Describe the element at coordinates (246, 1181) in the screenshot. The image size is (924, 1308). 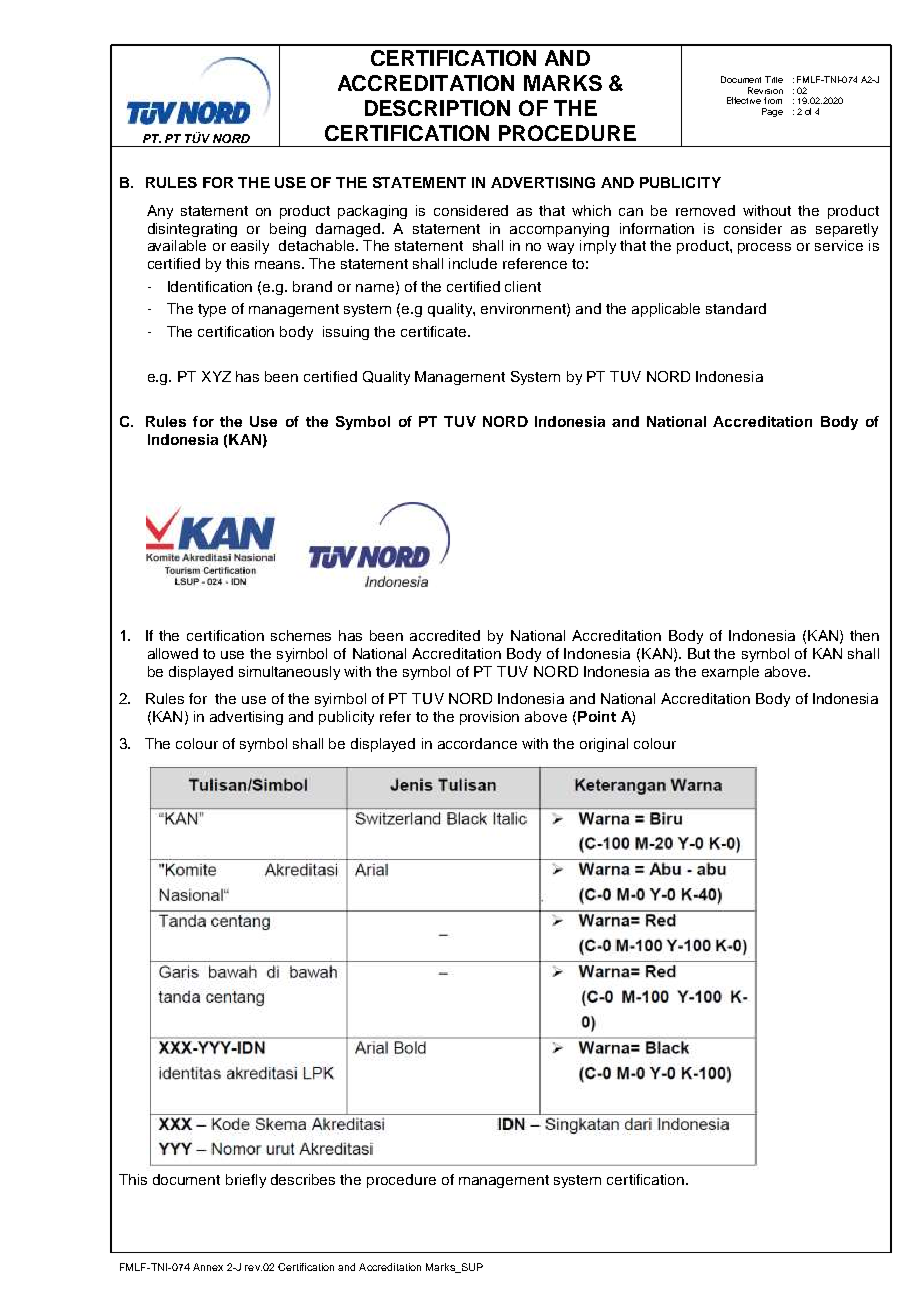
I see `briefly` at that location.
